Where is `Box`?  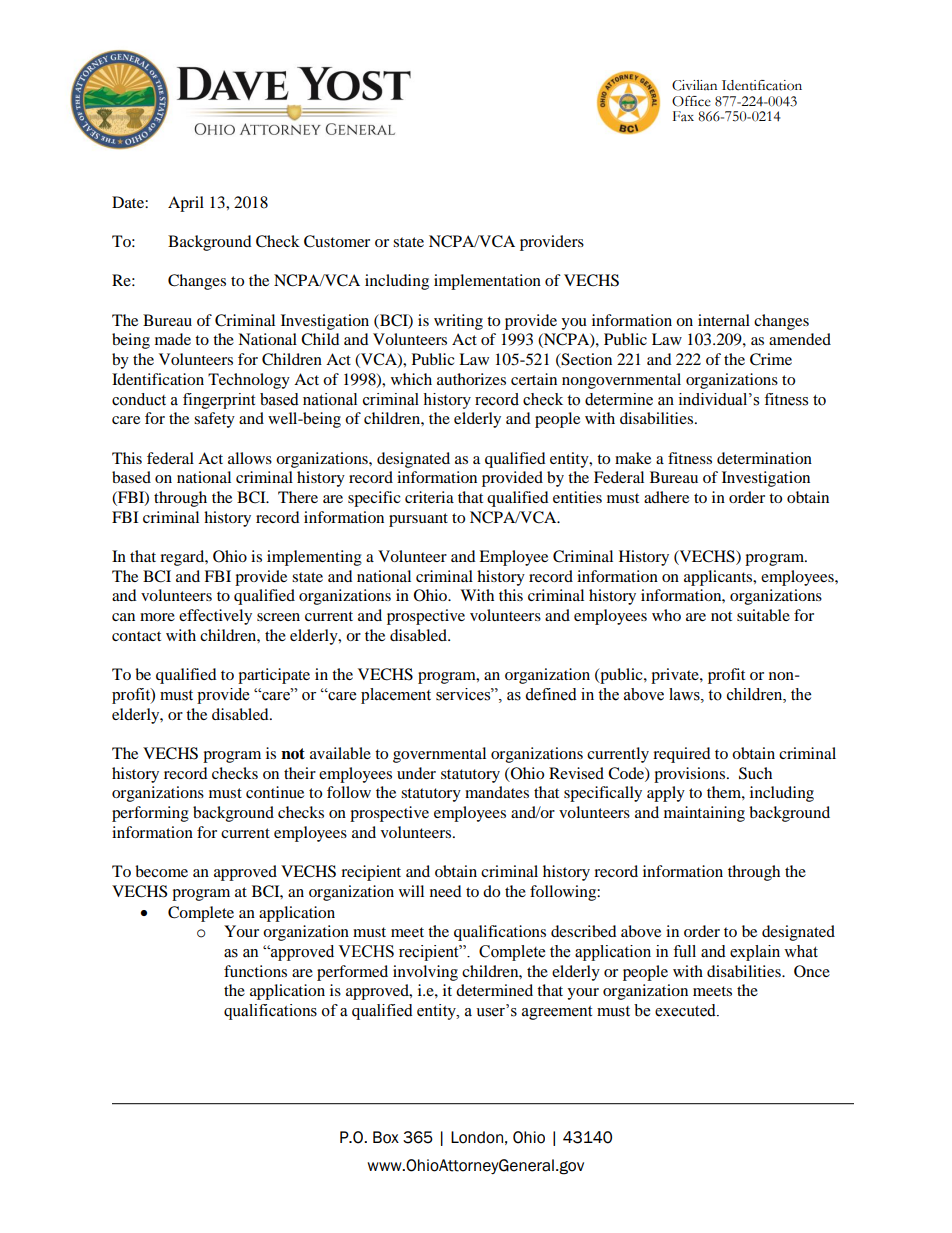 Box is located at coordinates (386, 1137).
